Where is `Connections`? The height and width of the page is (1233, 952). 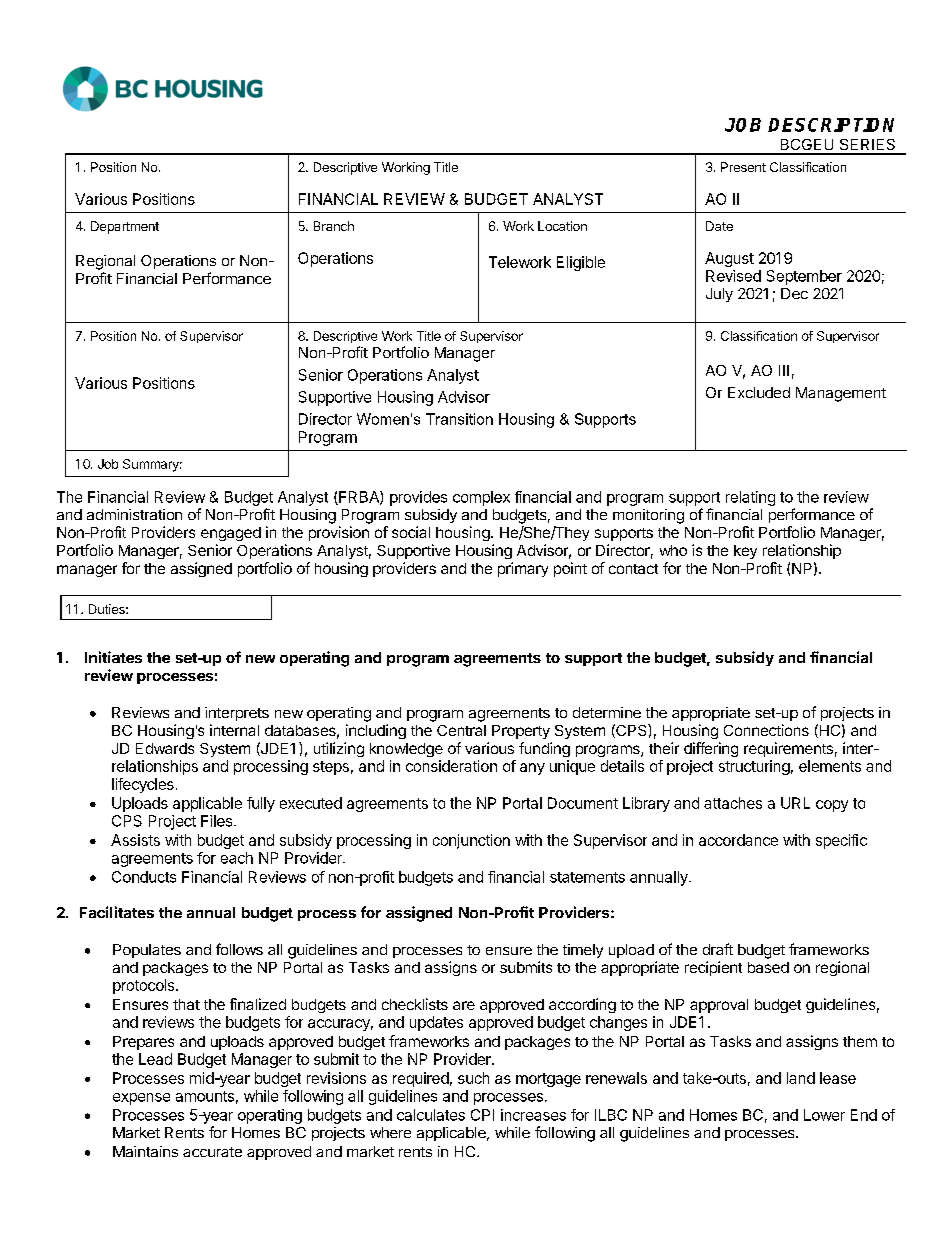
Connections is located at coordinates (766, 730).
